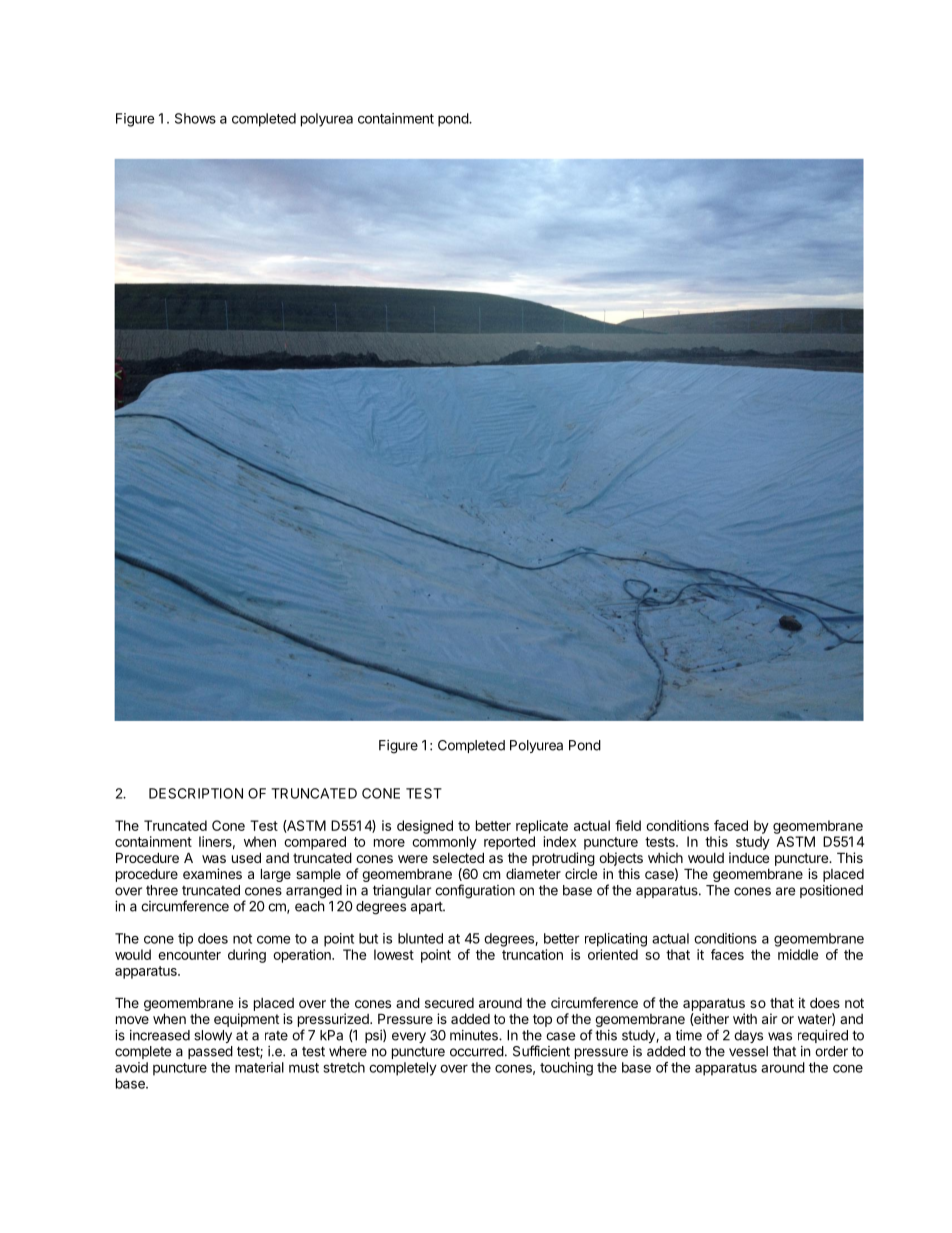 Image resolution: width=952 pixels, height=1233 pixels. I want to click on replicate, so click(542, 827).
